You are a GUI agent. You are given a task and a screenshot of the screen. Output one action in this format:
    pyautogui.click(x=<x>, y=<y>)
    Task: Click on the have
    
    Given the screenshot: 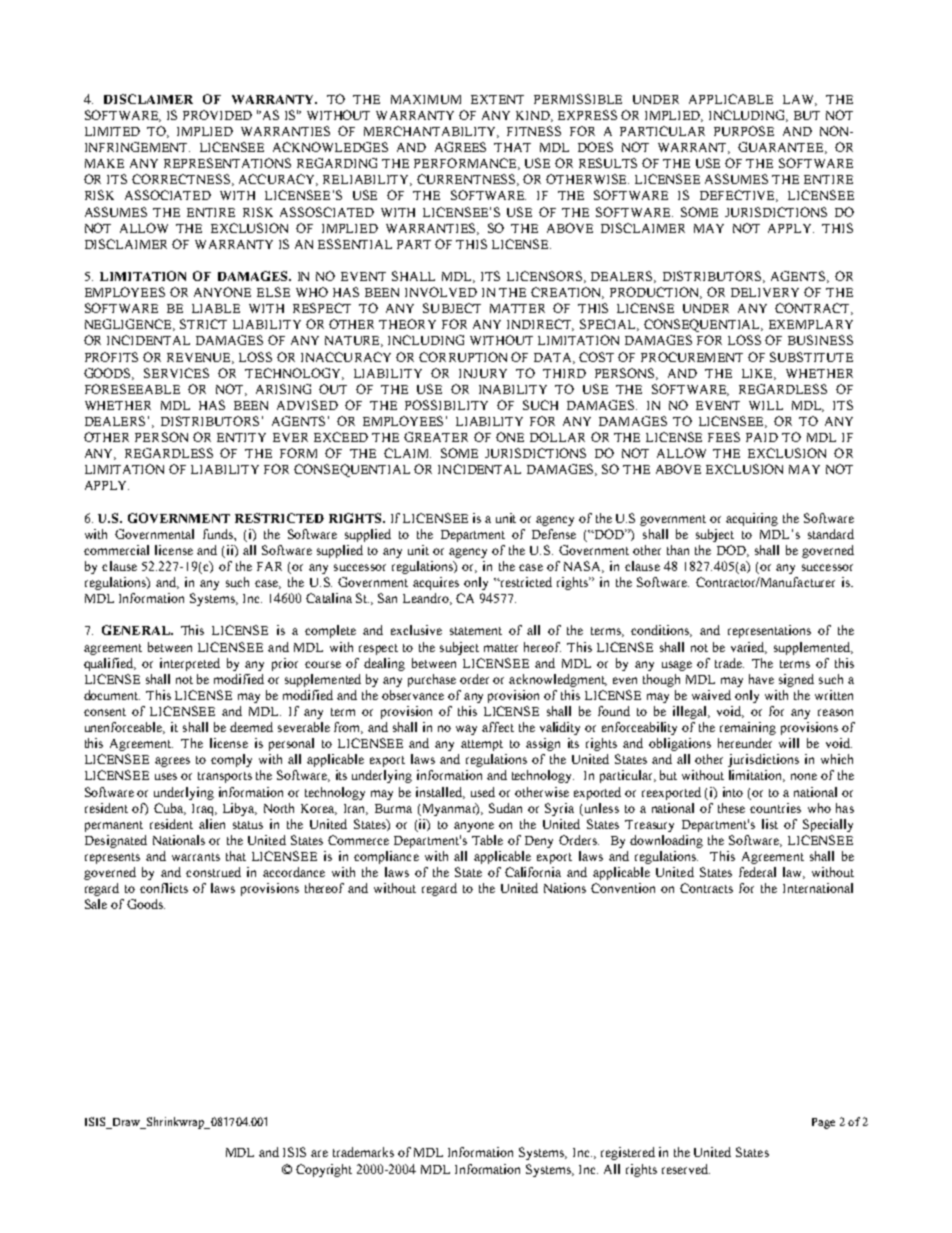 What is the action you would take?
    pyautogui.click(x=761, y=679)
